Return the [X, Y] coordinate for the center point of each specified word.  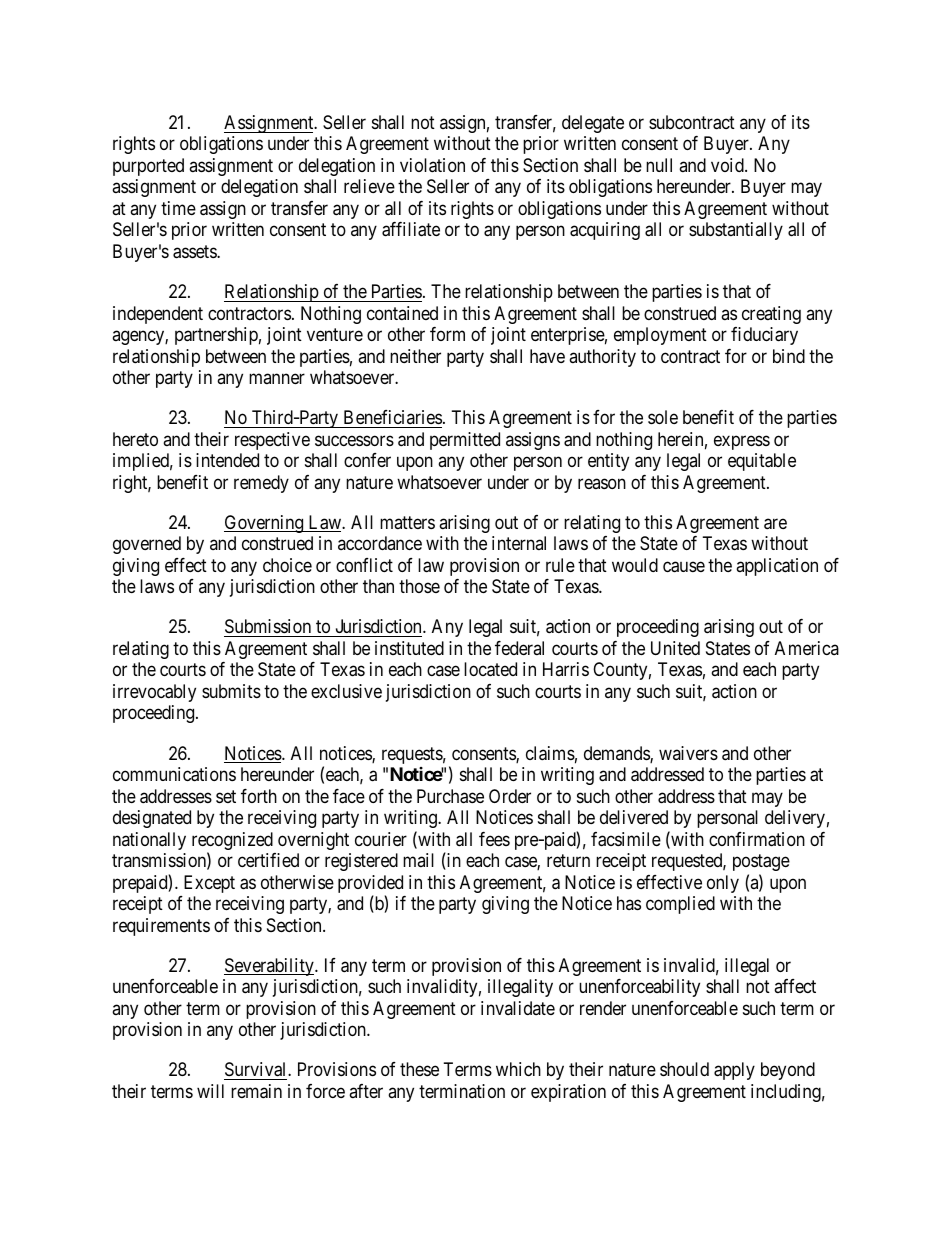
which [518, 1069]
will [210, 1091]
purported [148, 167]
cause [684, 567]
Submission [269, 628]
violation [432, 165]
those [419, 586]
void [728, 165]
